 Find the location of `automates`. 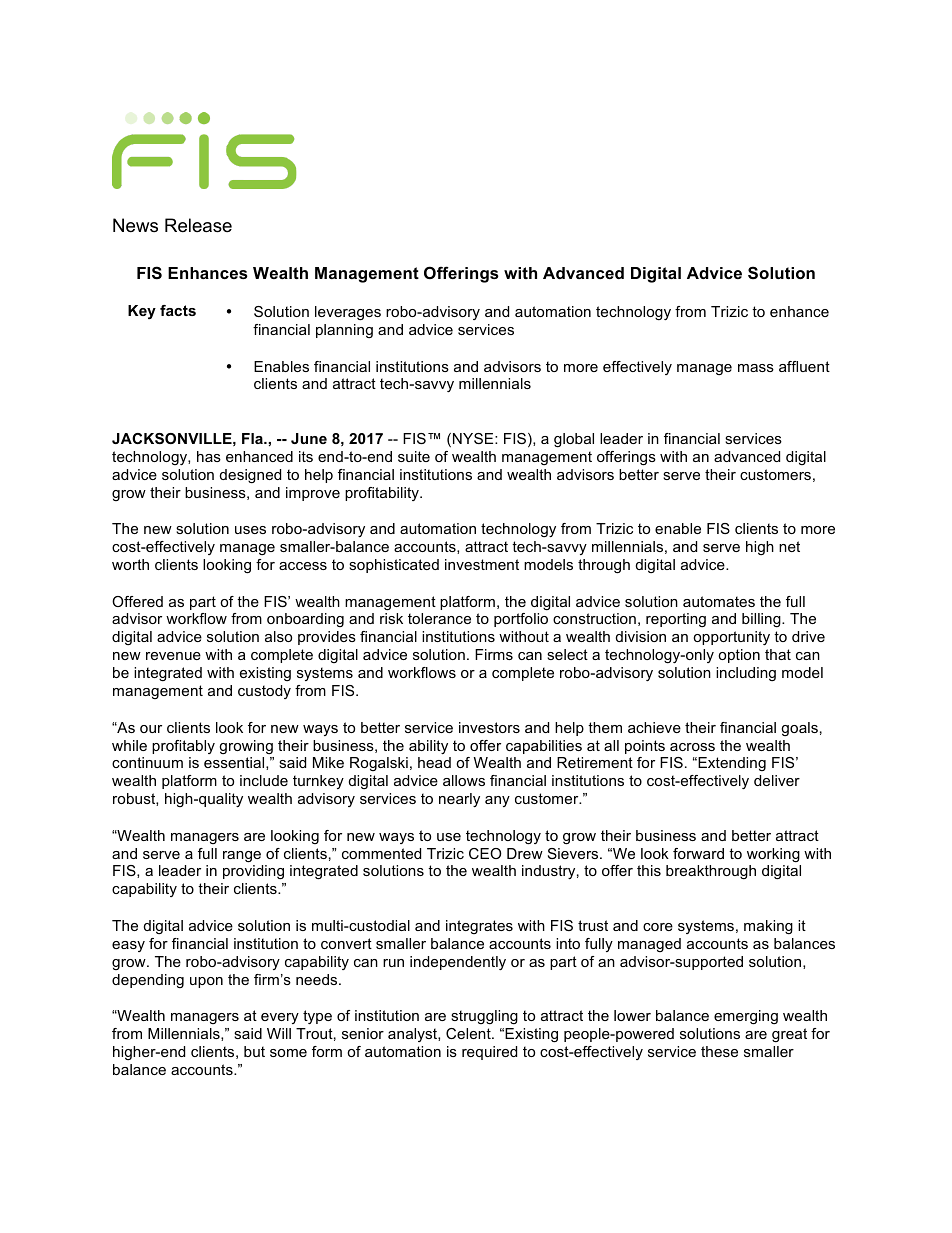

automates is located at coordinates (719, 601).
